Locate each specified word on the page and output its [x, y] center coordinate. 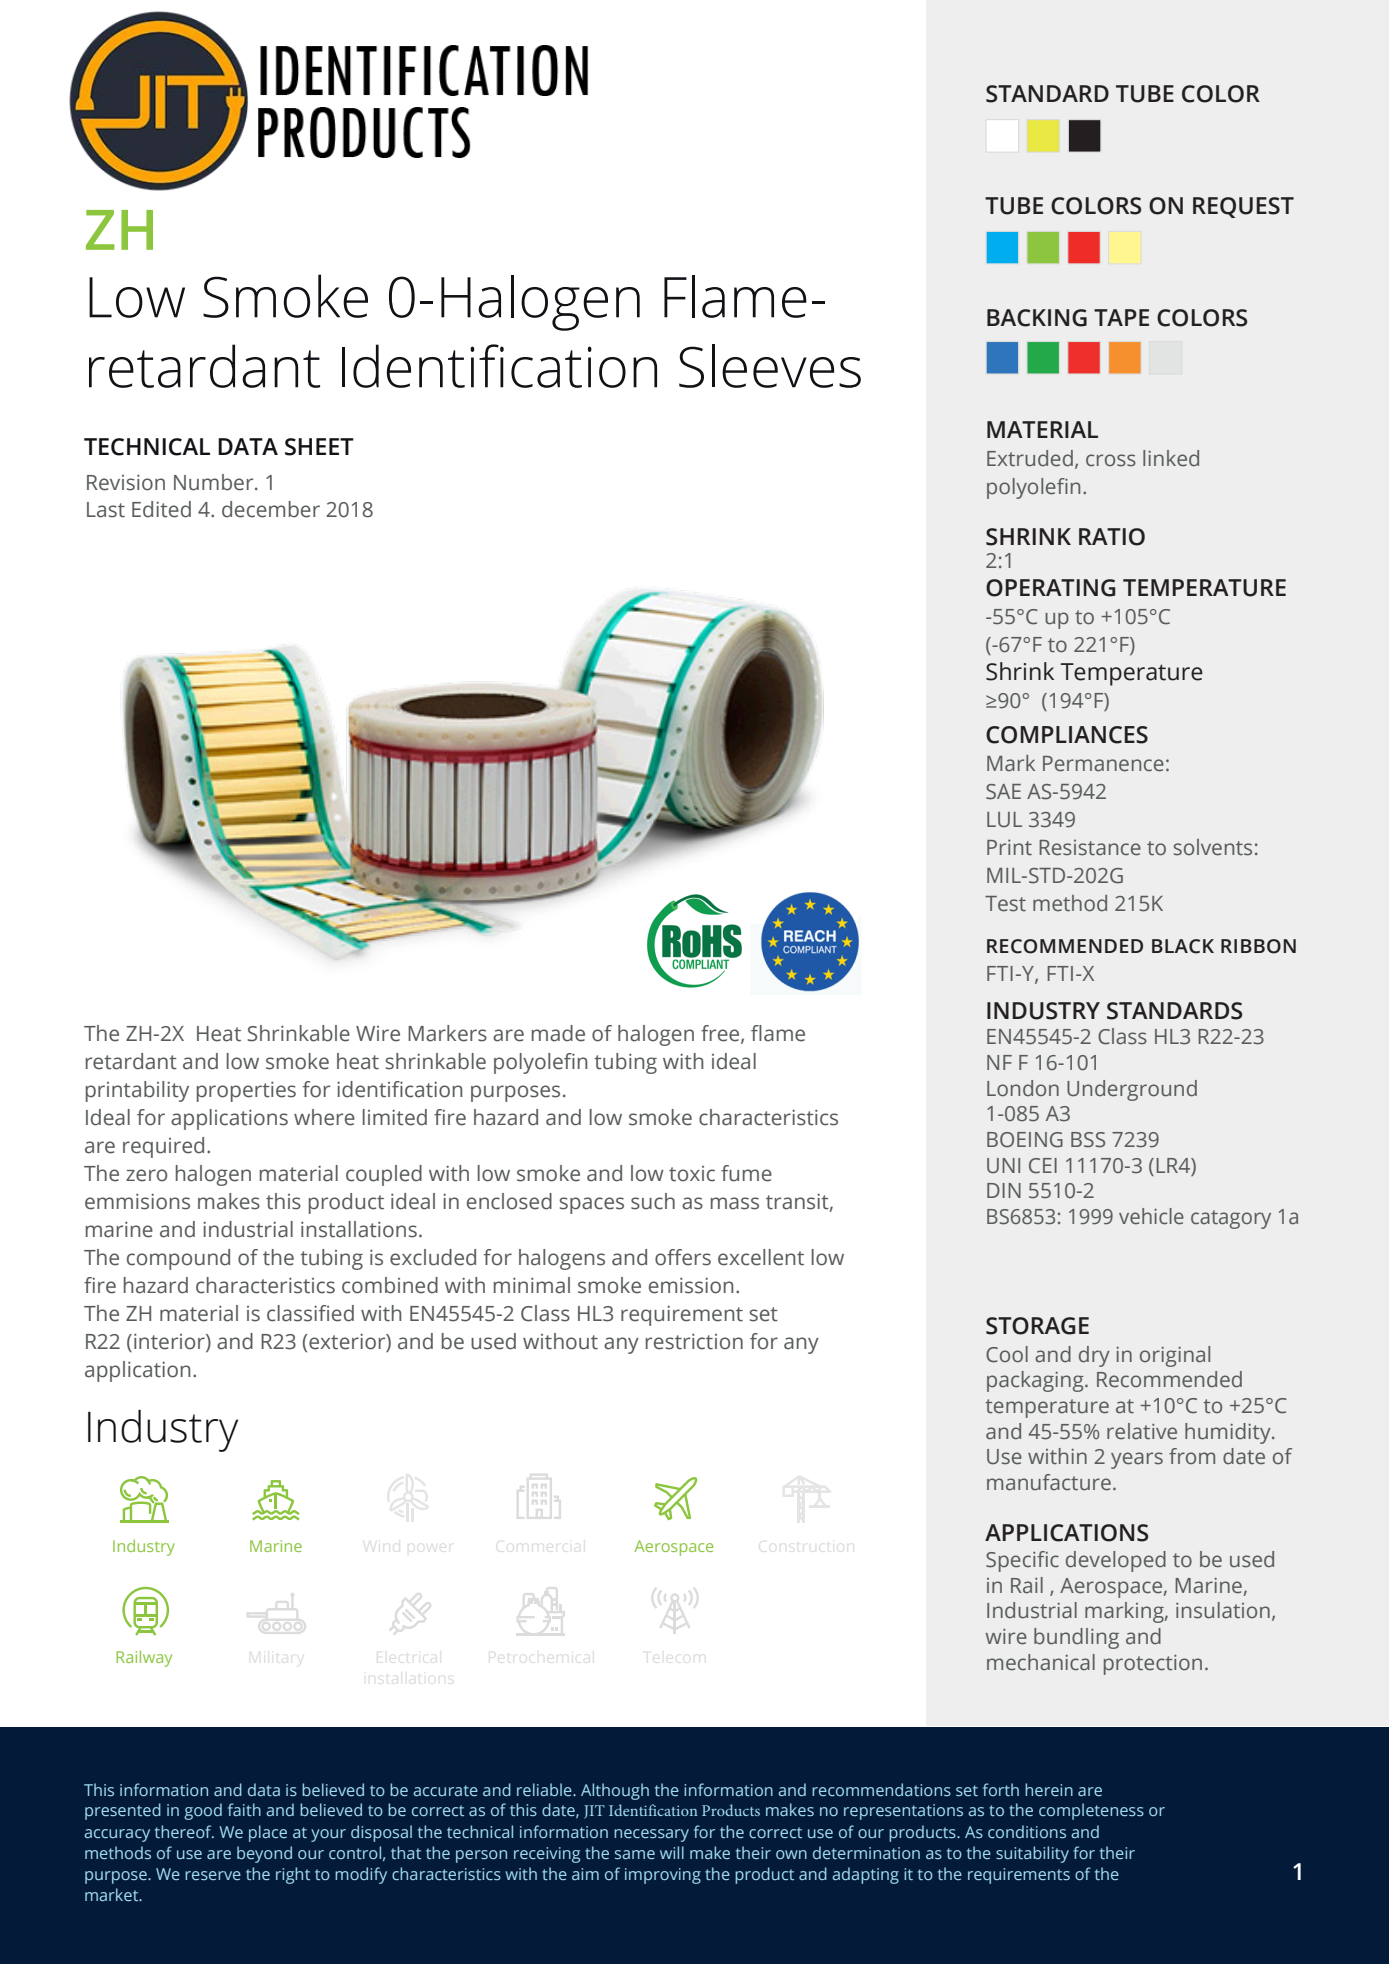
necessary [651, 1835]
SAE [1003, 792]
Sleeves [770, 366]
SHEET [319, 447]
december [271, 509]
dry [1094, 1356]
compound [178, 1259]
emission [691, 1285]
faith [244, 1809]
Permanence [1103, 764]
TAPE [1121, 317]
